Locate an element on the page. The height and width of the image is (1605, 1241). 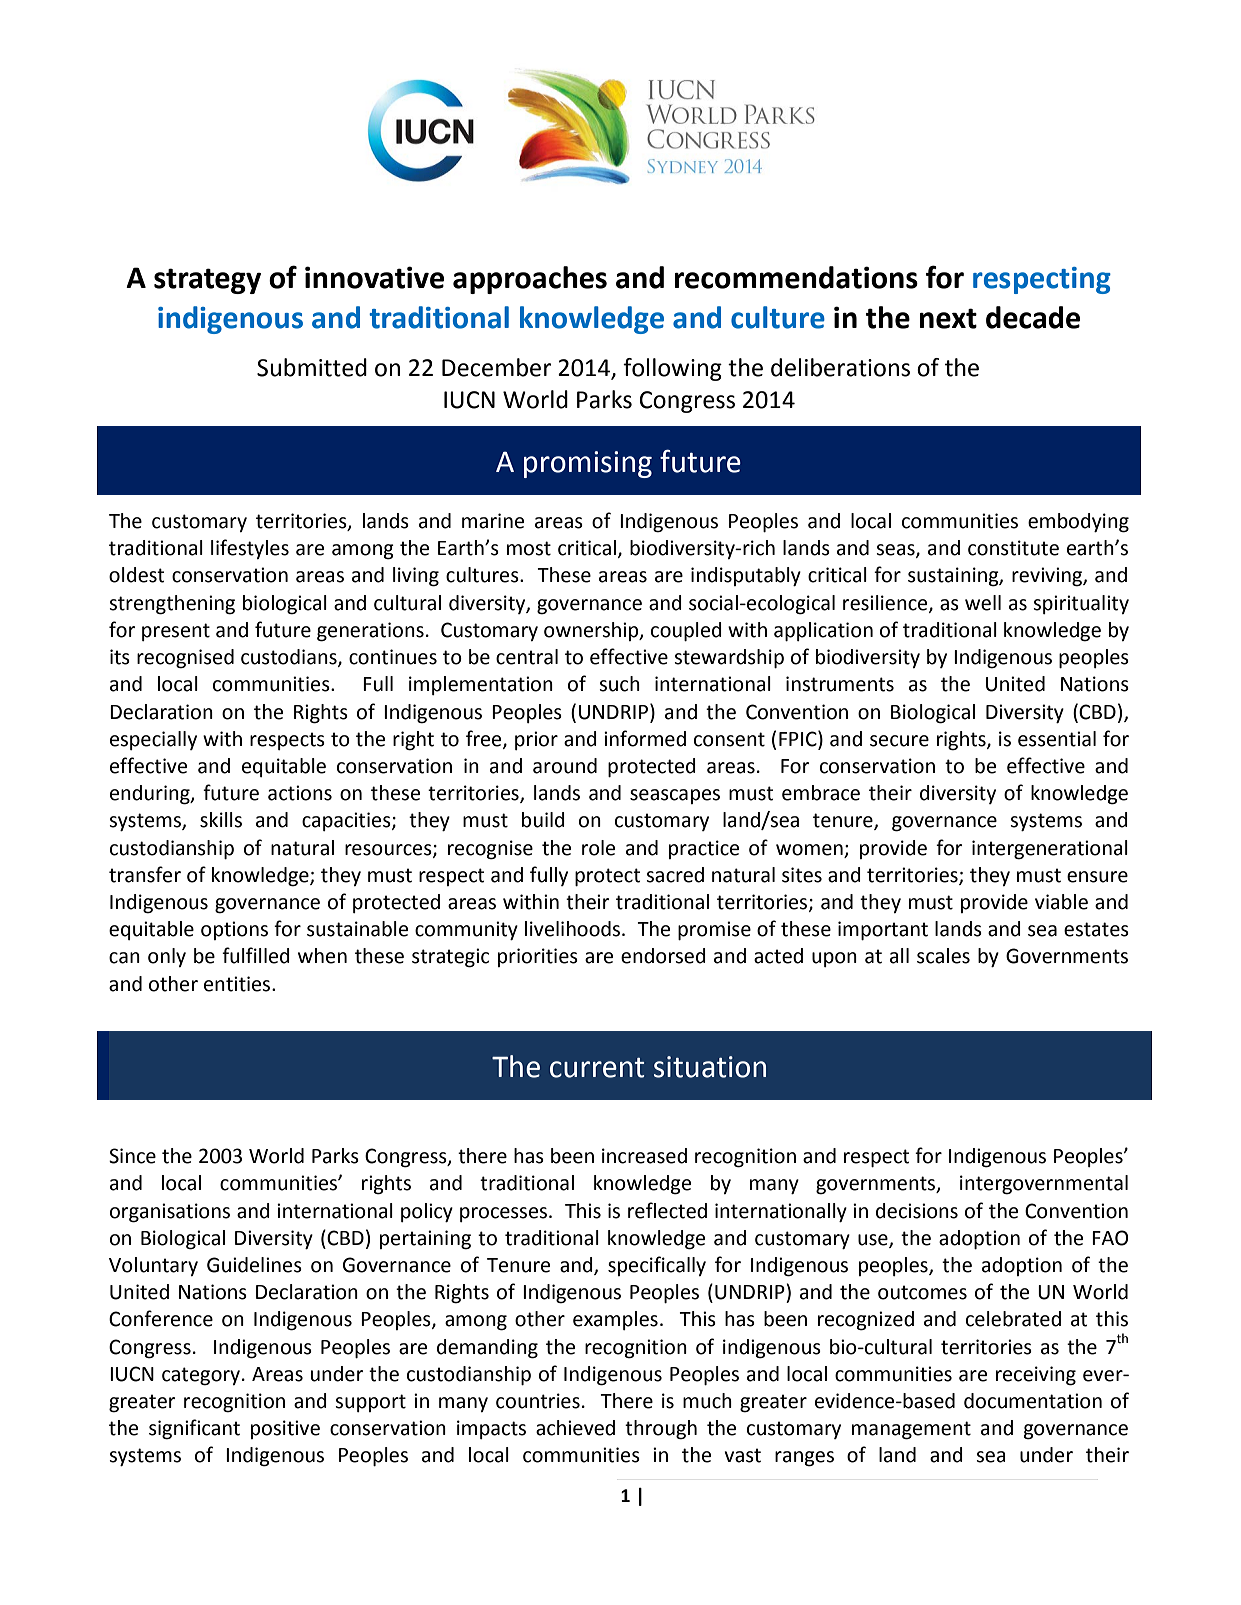
achieved is located at coordinates (575, 1428).
